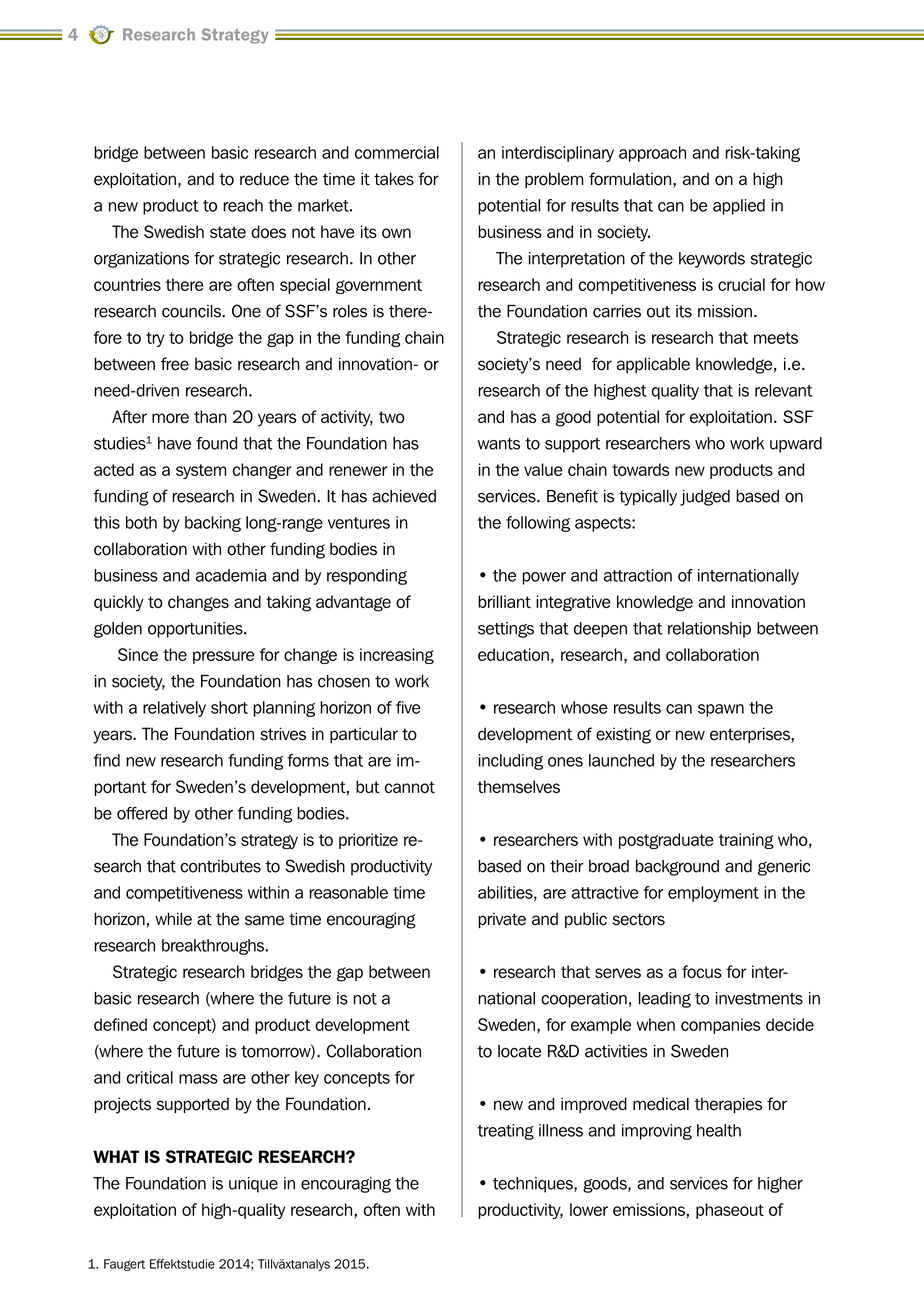 This image has width=924, height=1311. Describe the element at coordinates (243, 205) in the image. I see `reach` at that location.
